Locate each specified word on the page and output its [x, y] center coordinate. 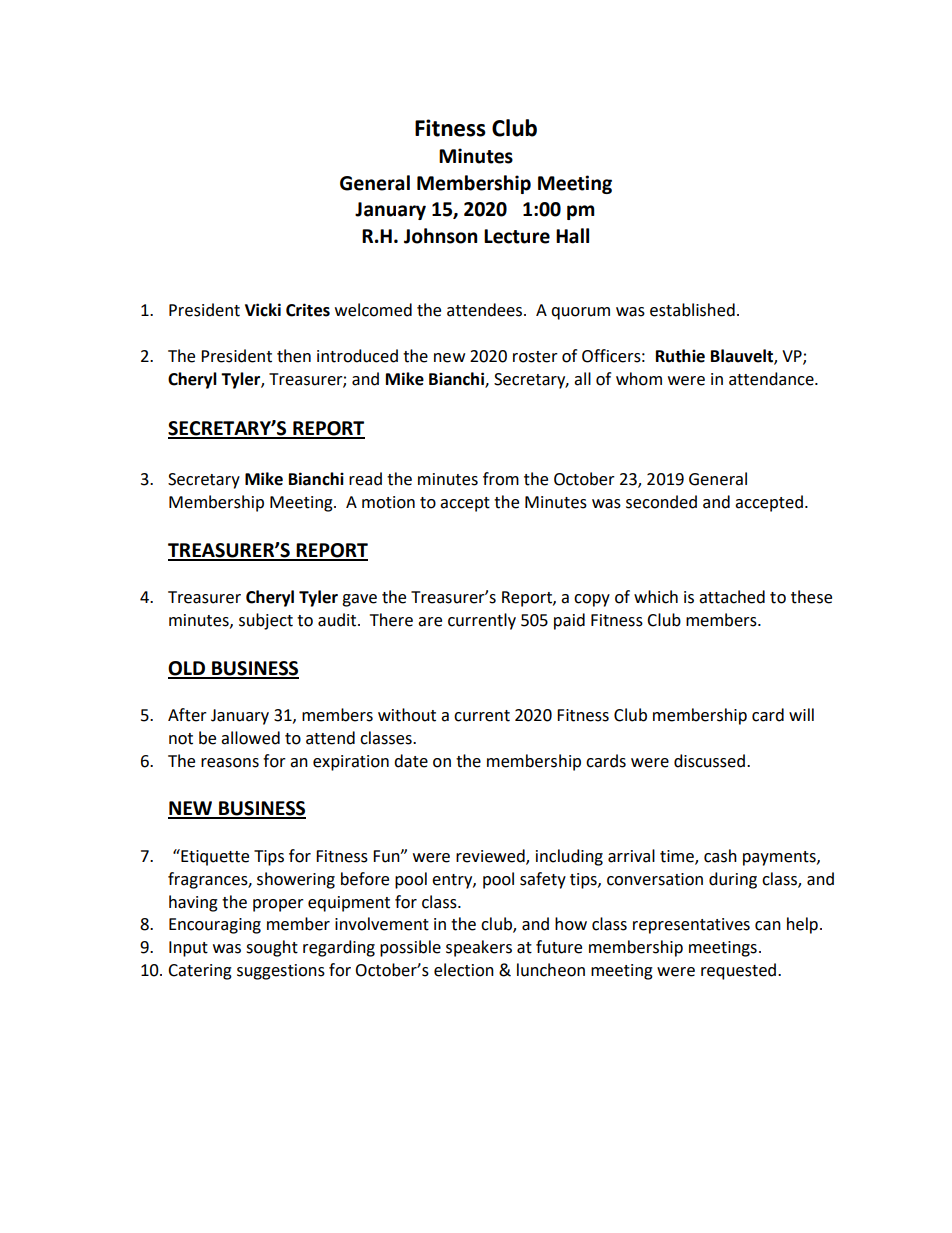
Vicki [263, 310]
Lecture [517, 236]
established [692, 310]
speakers [479, 948]
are [430, 622]
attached [732, 597]
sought [272, 948]
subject [266, 621]
